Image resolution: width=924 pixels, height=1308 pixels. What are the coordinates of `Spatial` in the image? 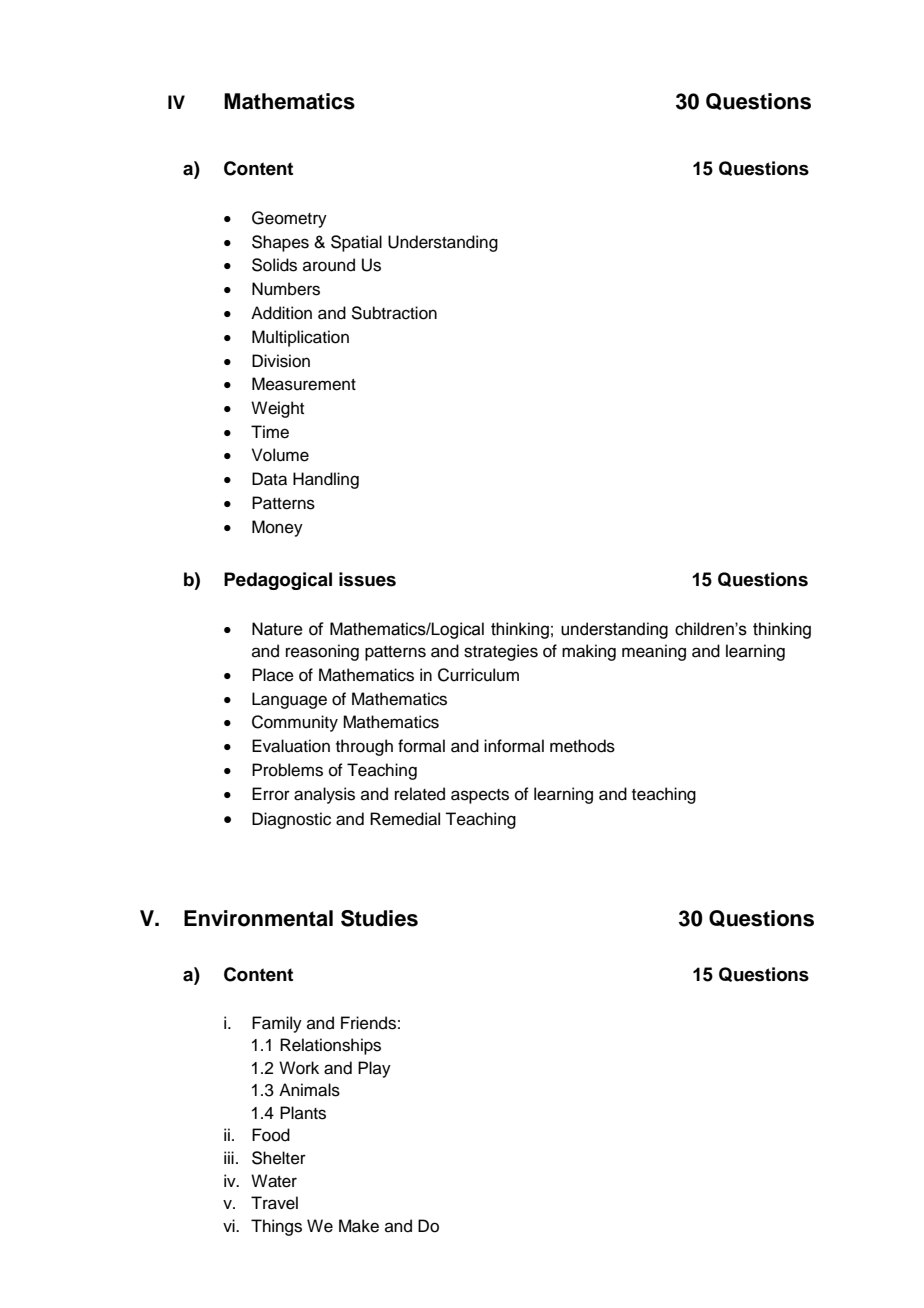 It's located at (356, 243).
